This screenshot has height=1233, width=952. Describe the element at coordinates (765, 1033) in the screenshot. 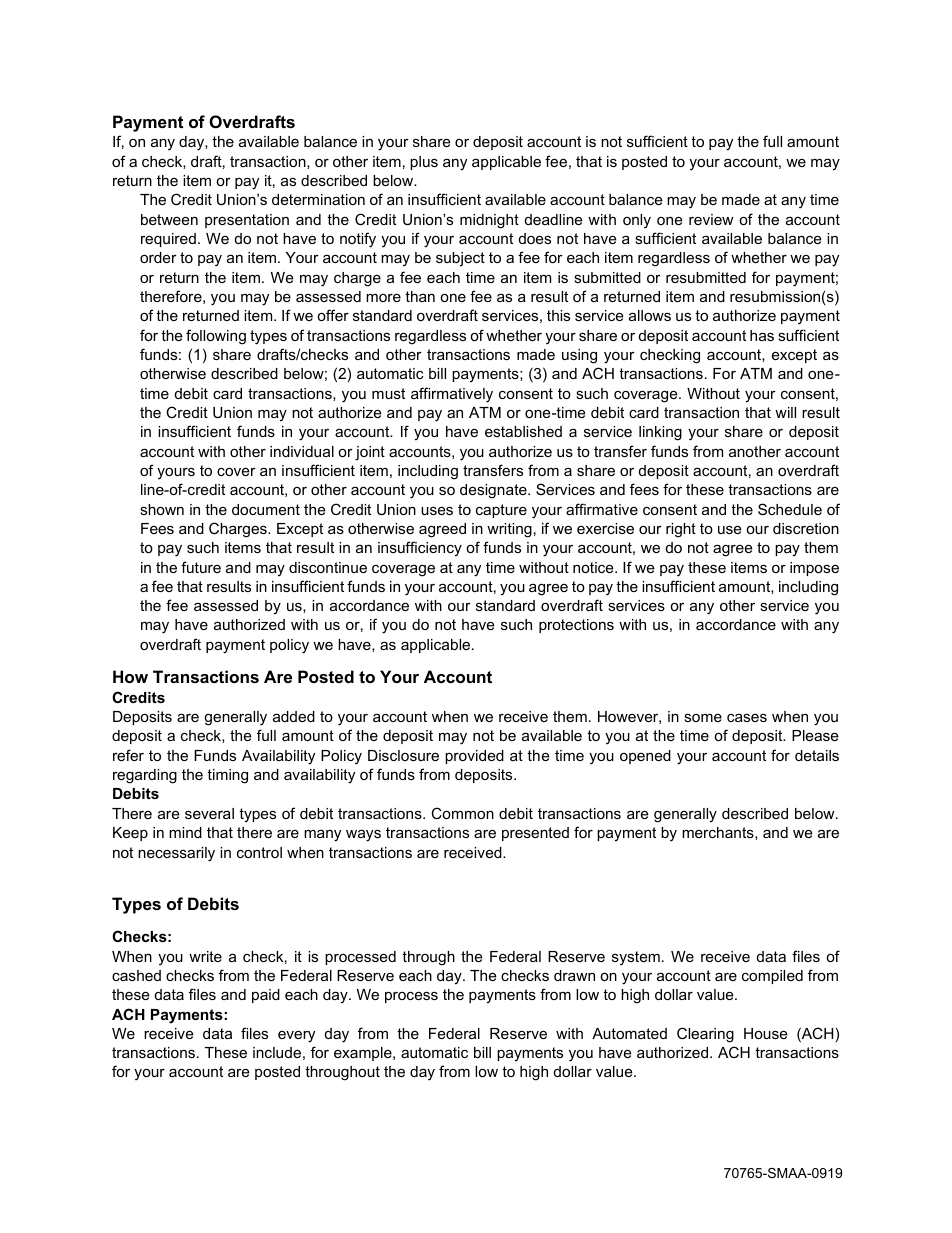

I see `House` at that location.
